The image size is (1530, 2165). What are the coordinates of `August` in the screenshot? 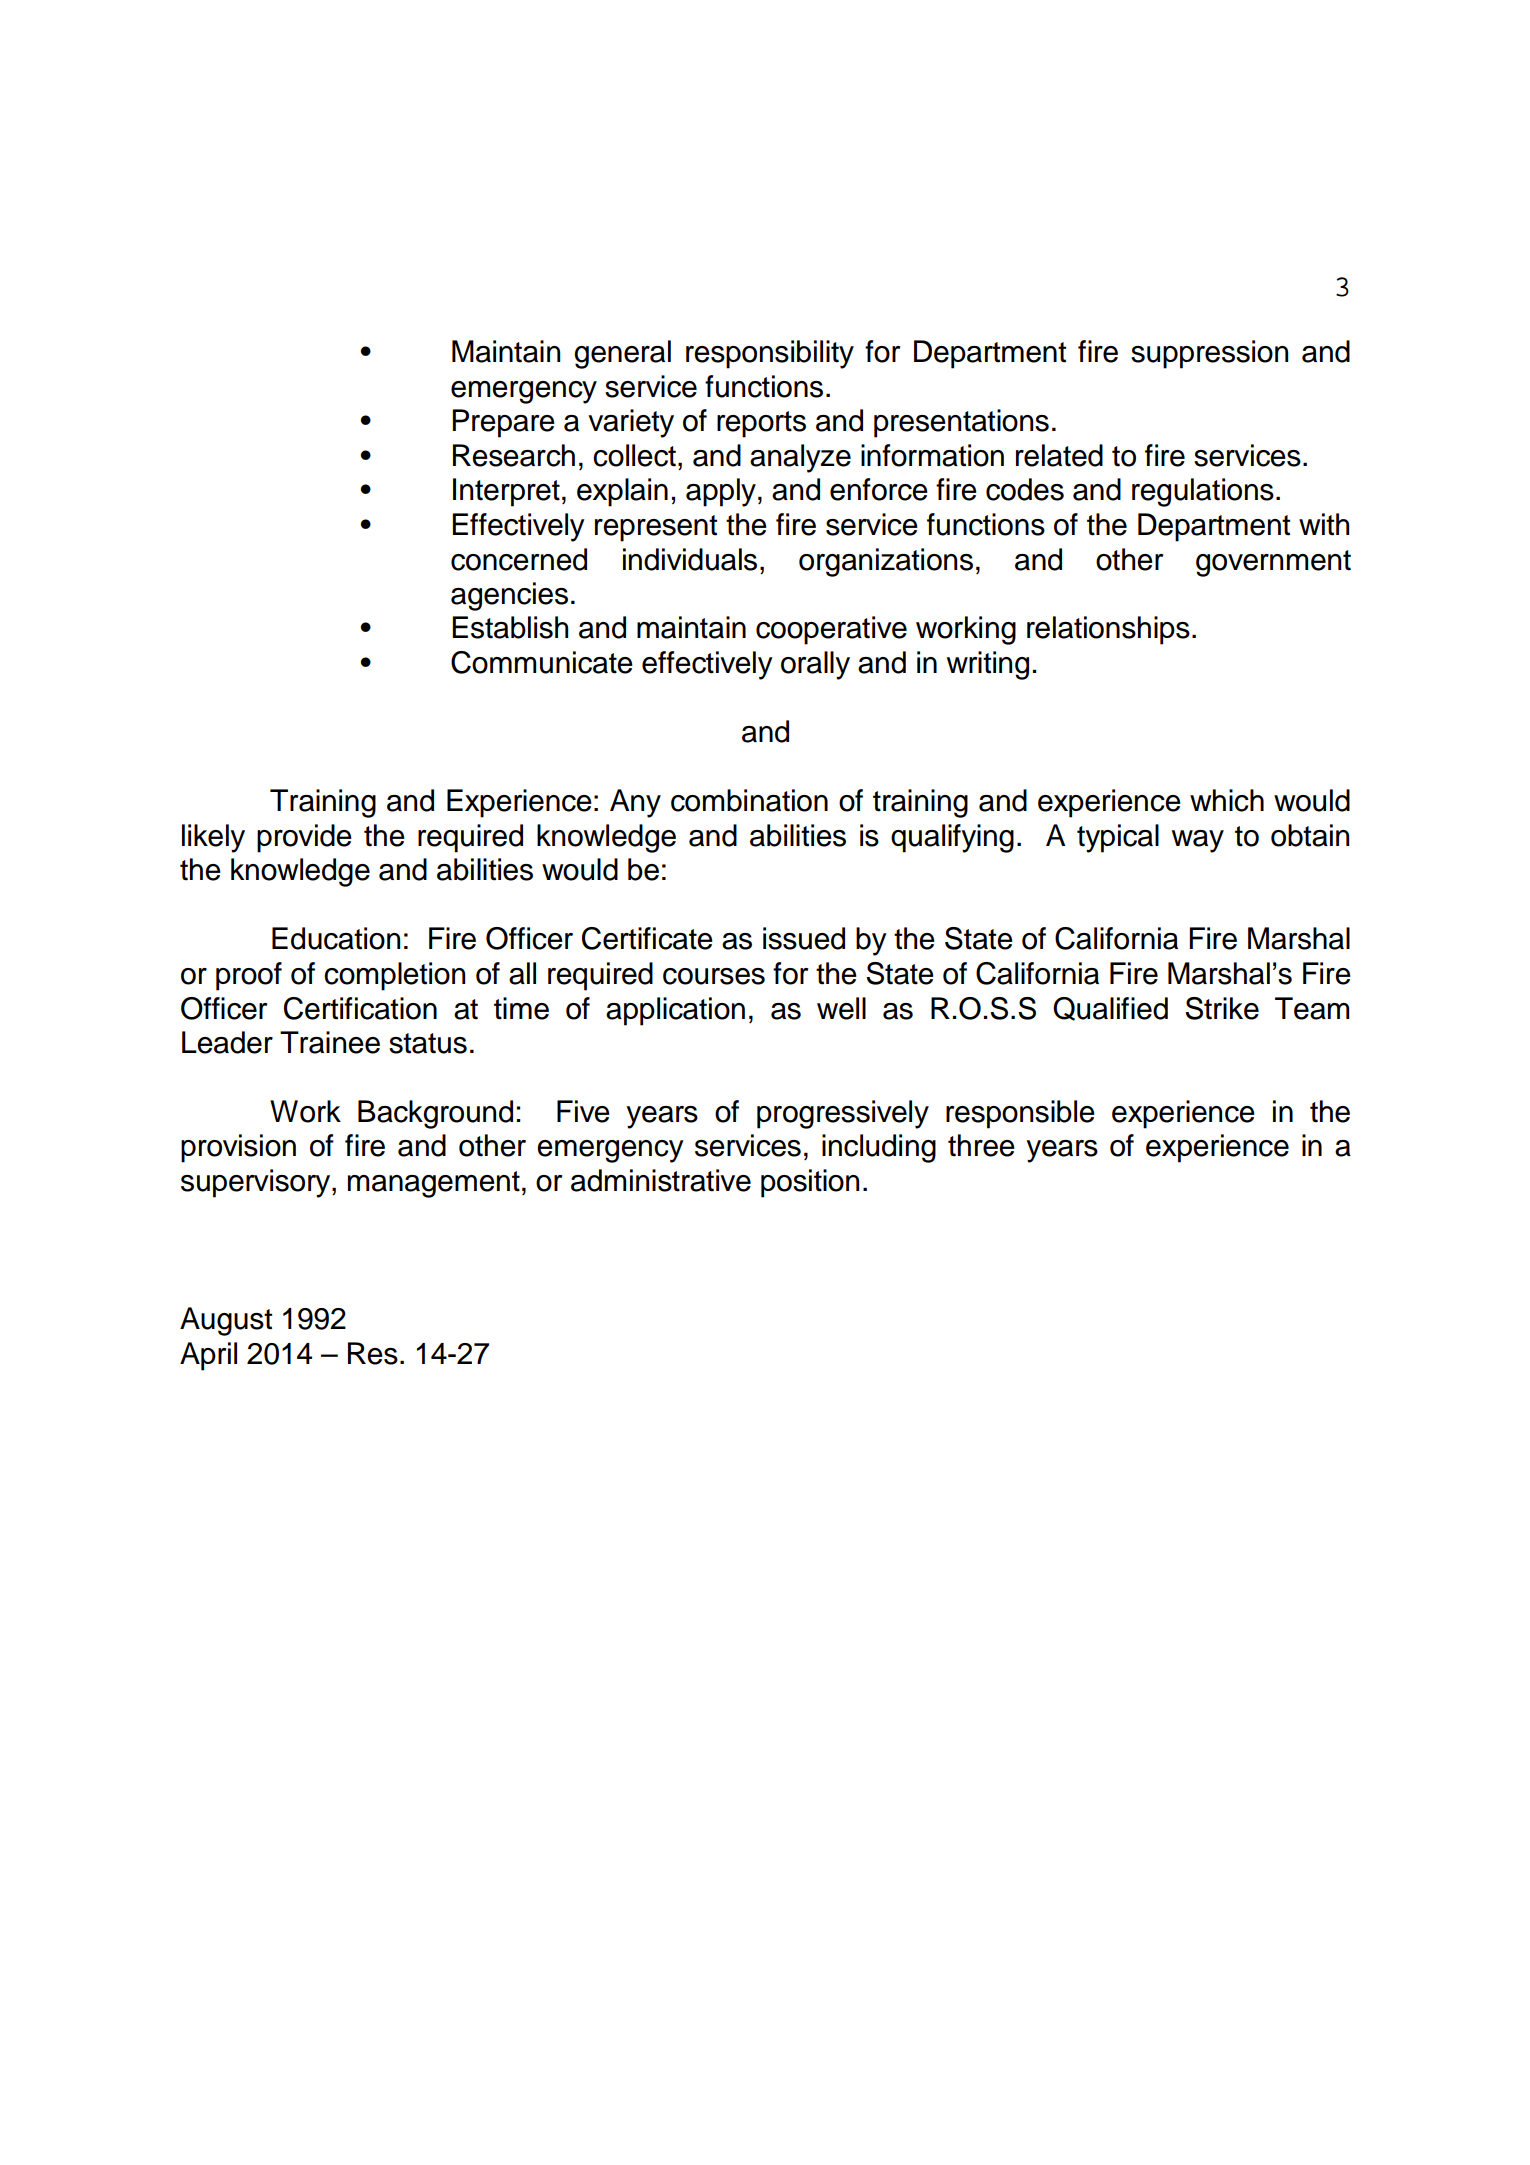 It's located at (226, 1321).
